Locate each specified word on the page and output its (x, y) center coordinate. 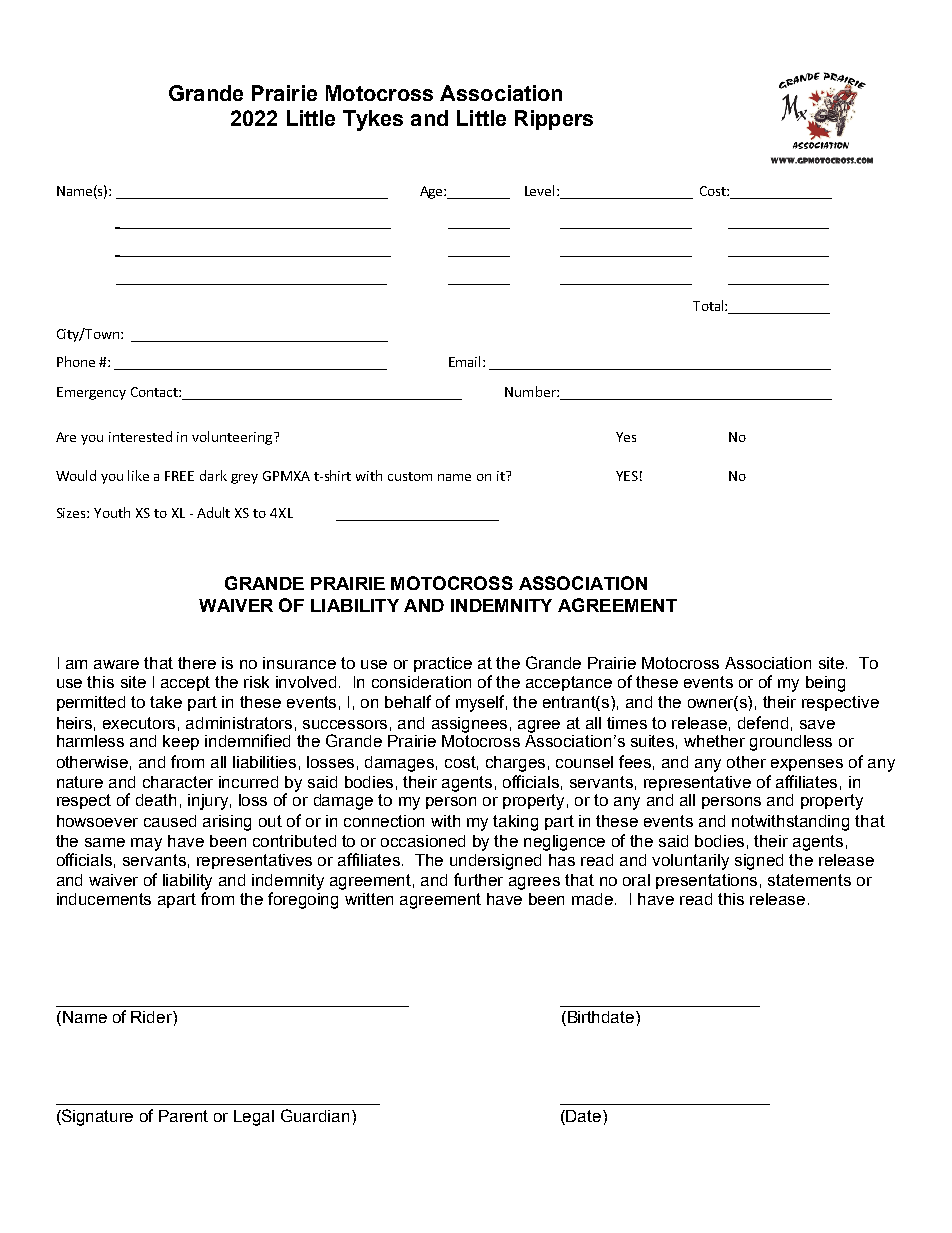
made (594, 899)
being (825, 684)
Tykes (373, 120)
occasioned (423, 841)
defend (763, 722)
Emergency (91, 393)
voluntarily (690, 862)
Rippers (554, 120)
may (146, 844)
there (197, 663)
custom (410, 476)
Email (466, 361)
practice (443, 664)
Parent (183, 1116)
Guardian (315, 1115)
